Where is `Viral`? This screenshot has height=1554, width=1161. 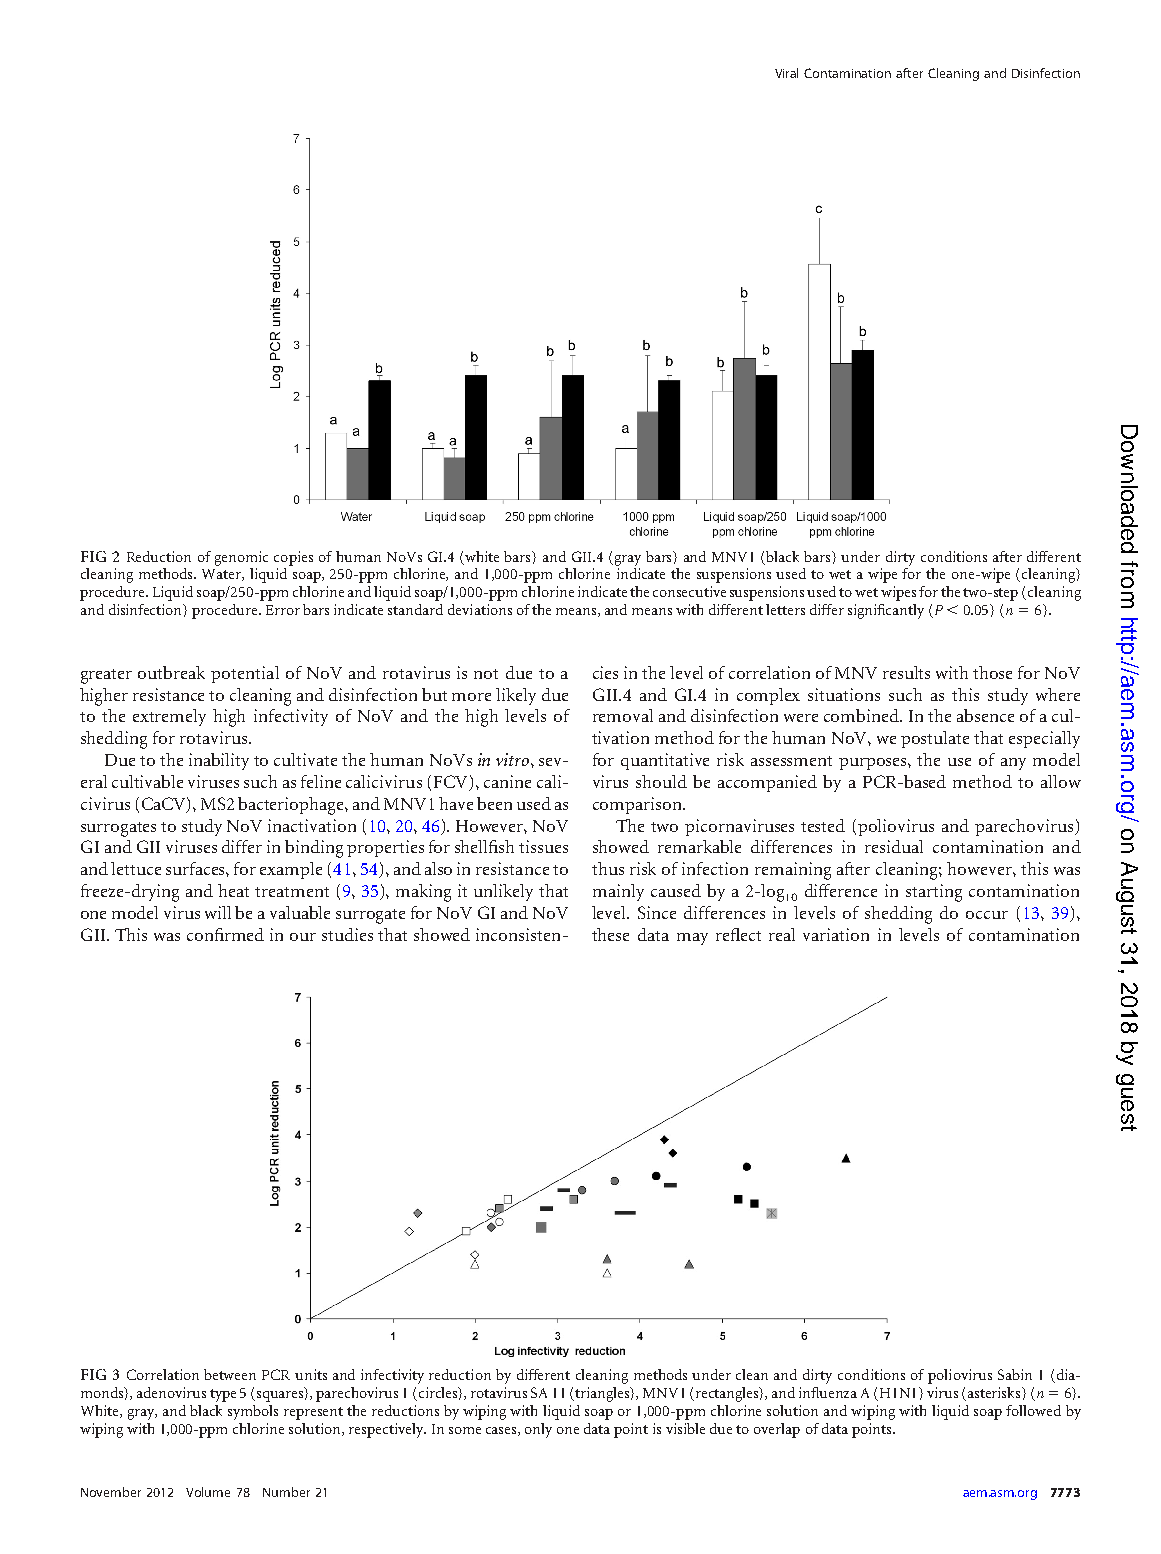
Viral is located at coordinates (786, 73).
